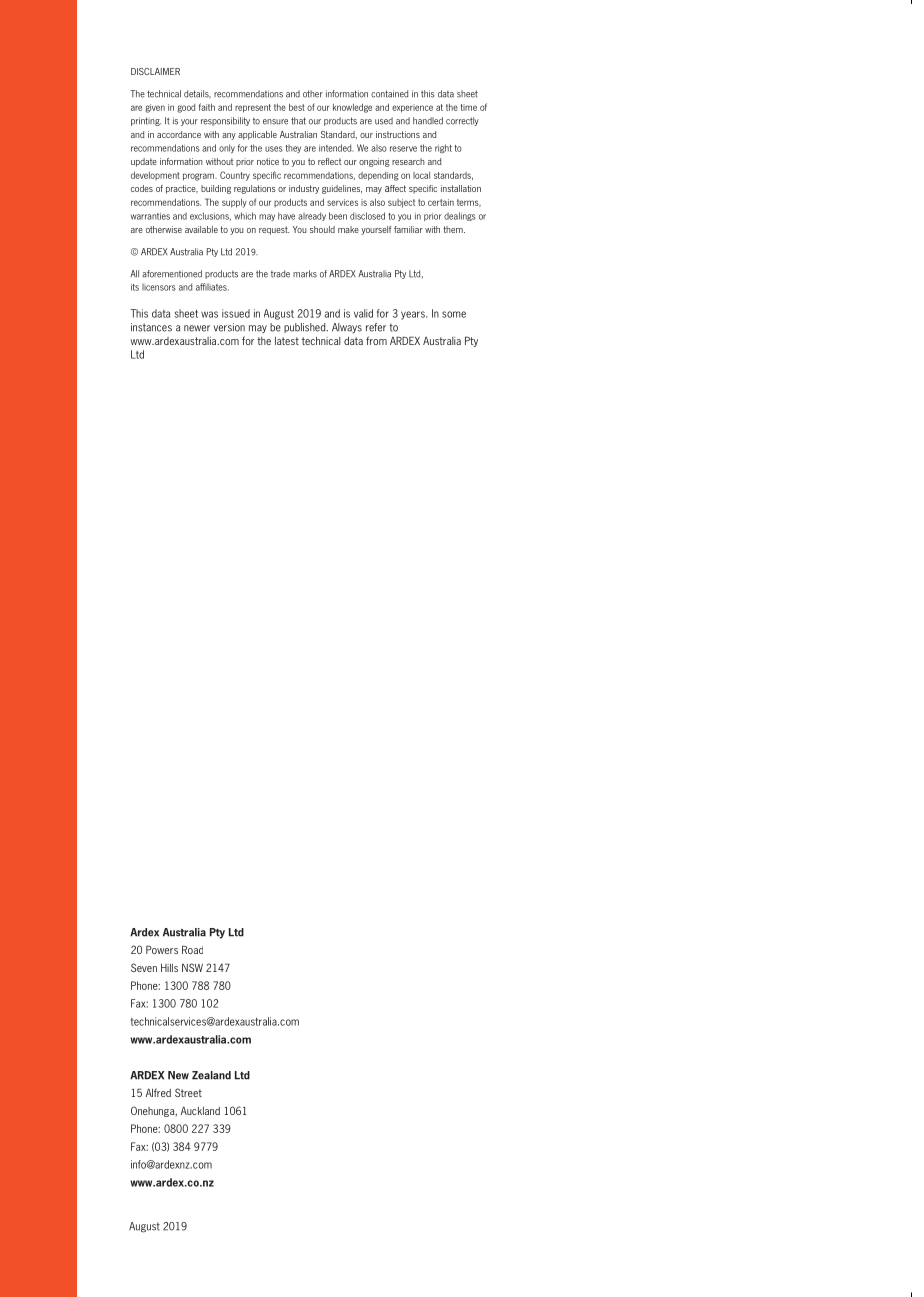  Describe the element at coordinates (305, 274) in the document. I see `marks` at that location.
